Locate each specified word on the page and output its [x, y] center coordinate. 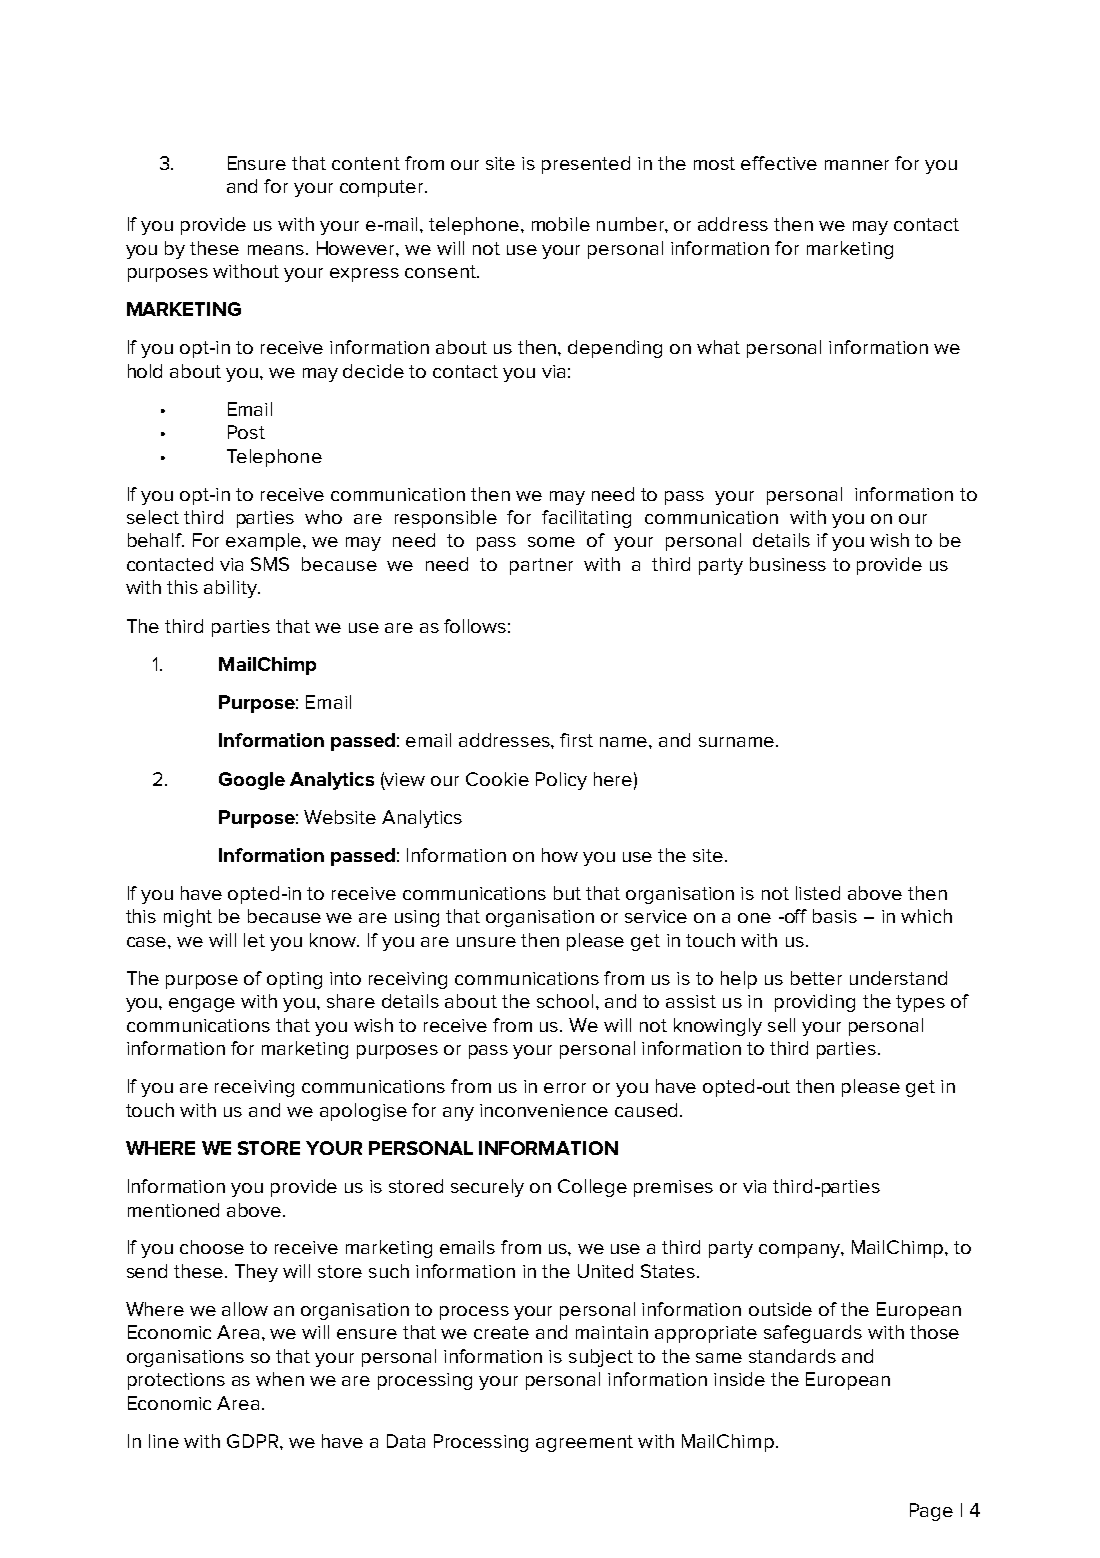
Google [252, 781]
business [788, 564]
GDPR [254, 1441]
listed [818, 893]
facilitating [586, 519]
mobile [561, 224]
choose [212, 1247]
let [254, 940]
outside [780, 1309]
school [565, 1001]
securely [487, 1188]
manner [857, 165]
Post [246, 432]
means [276, 250]
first [576, 740]
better [816, 978]
